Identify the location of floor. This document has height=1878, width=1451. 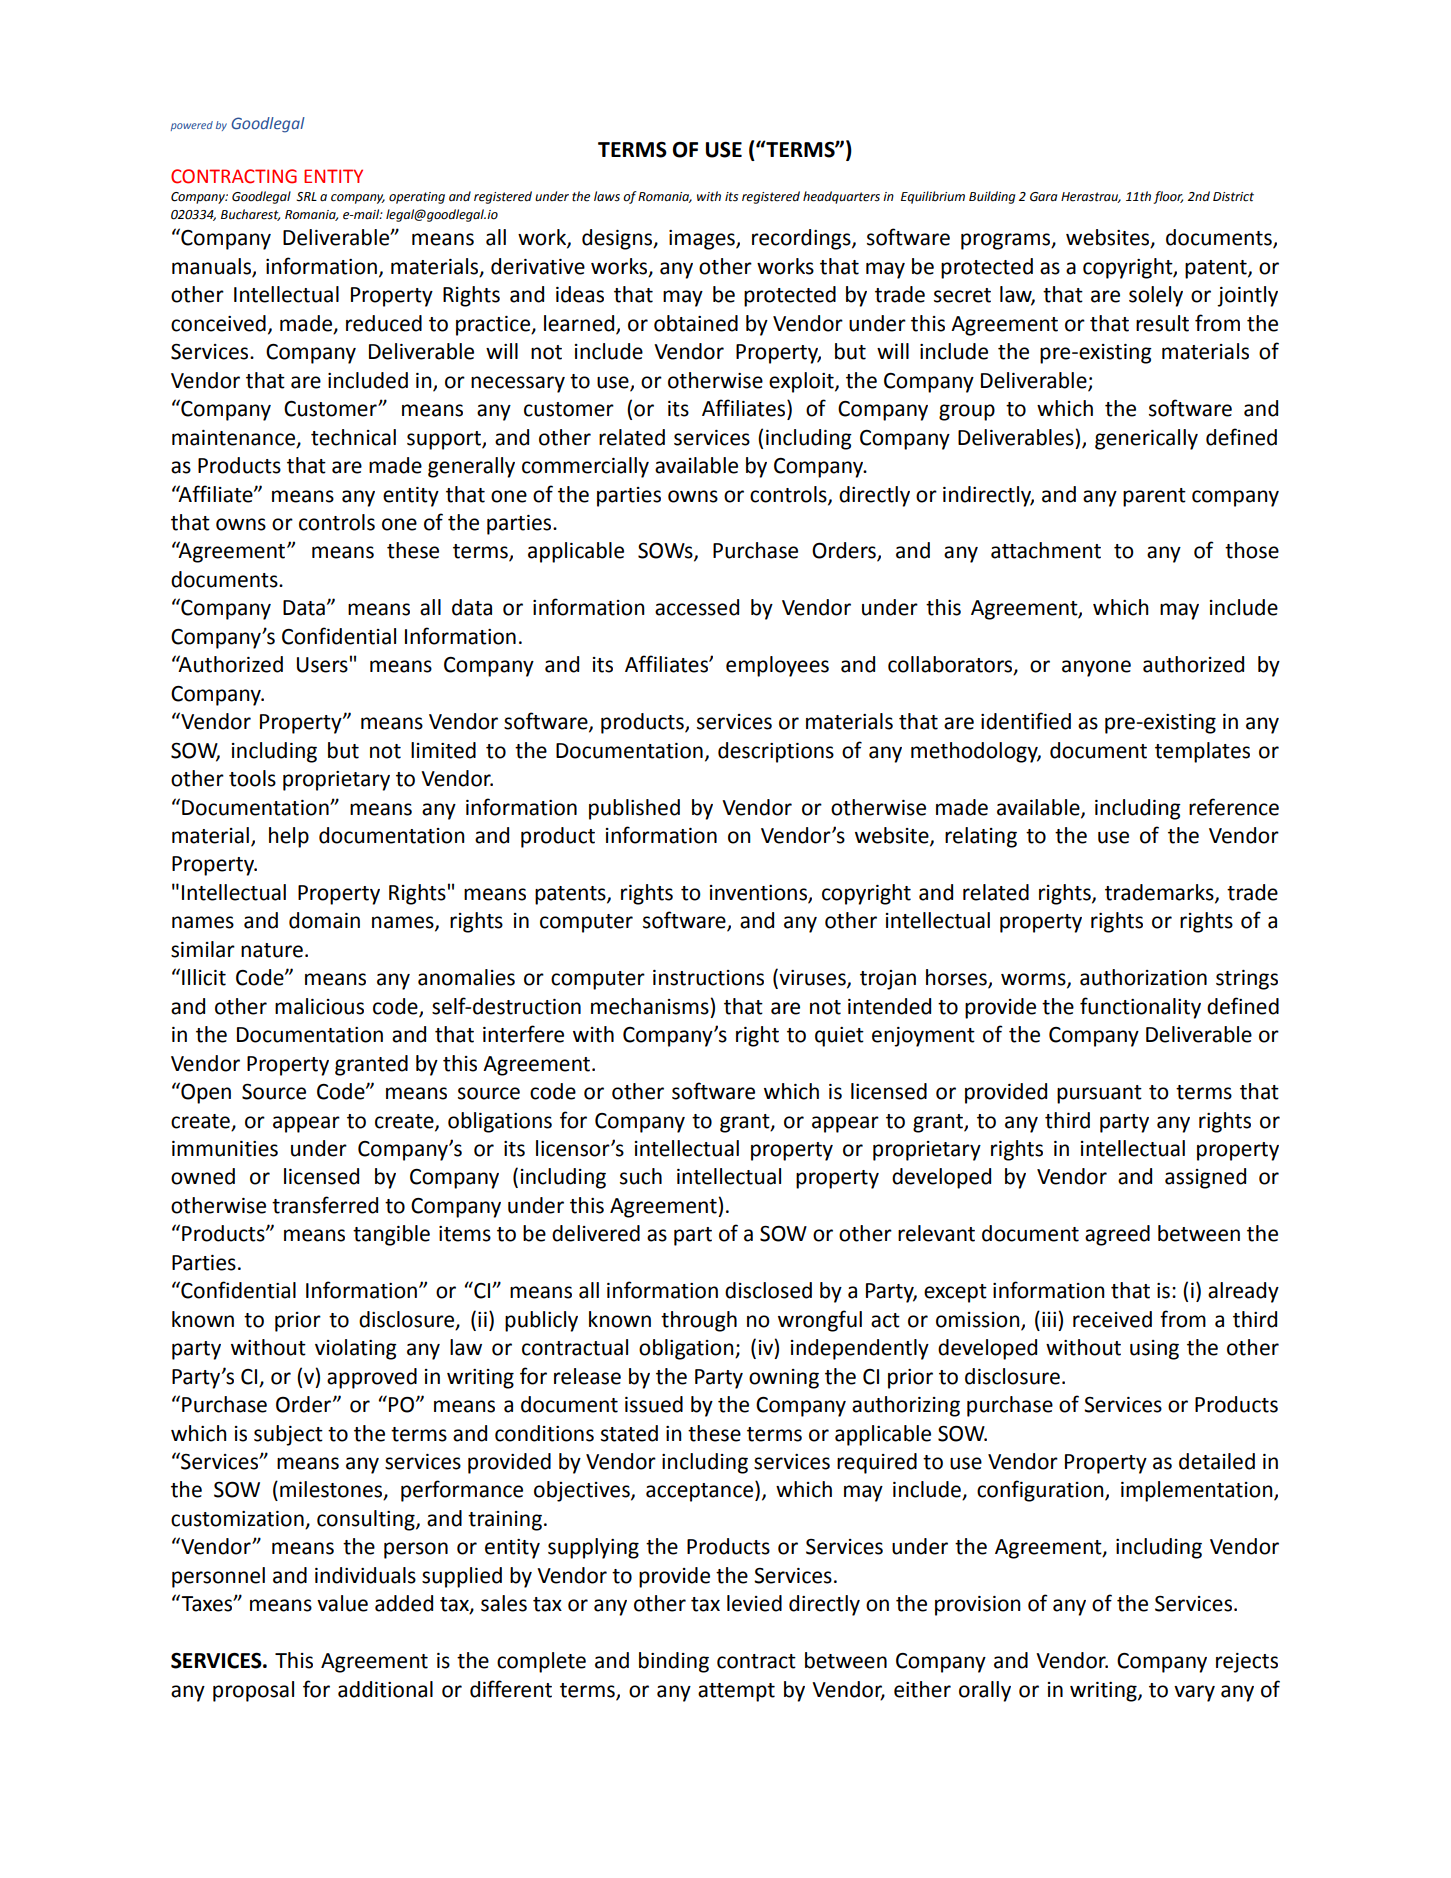
(1168, 197).
